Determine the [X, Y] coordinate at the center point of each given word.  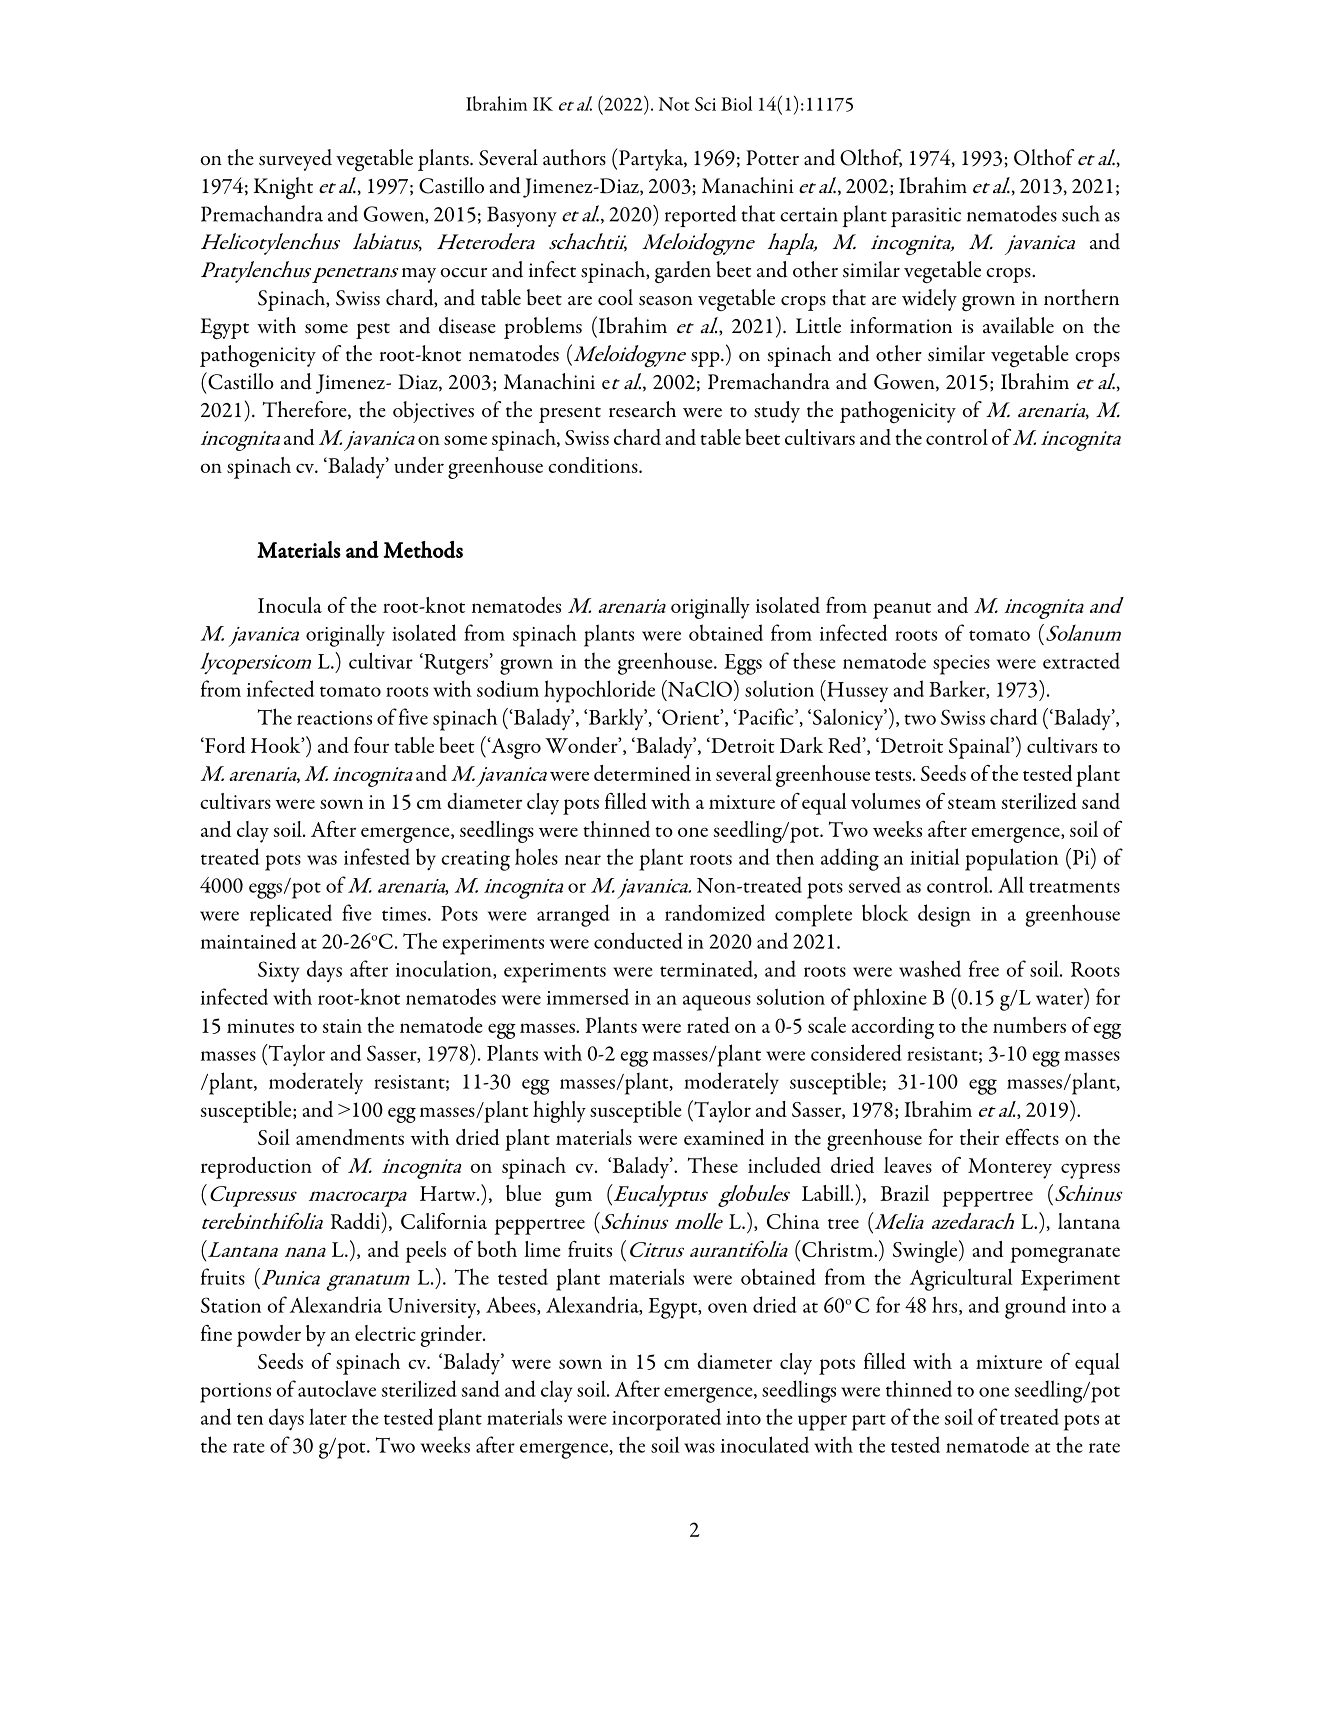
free [984, 968]
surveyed [295, 160]
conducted [638, 940]
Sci [705, 104]
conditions [594, 465]
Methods [423, 549]
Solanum [1082, 632]
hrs [946, 1305]
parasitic [926, 217]
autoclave [337, 1388]
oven [727, 1308]
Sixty [278, 972]
